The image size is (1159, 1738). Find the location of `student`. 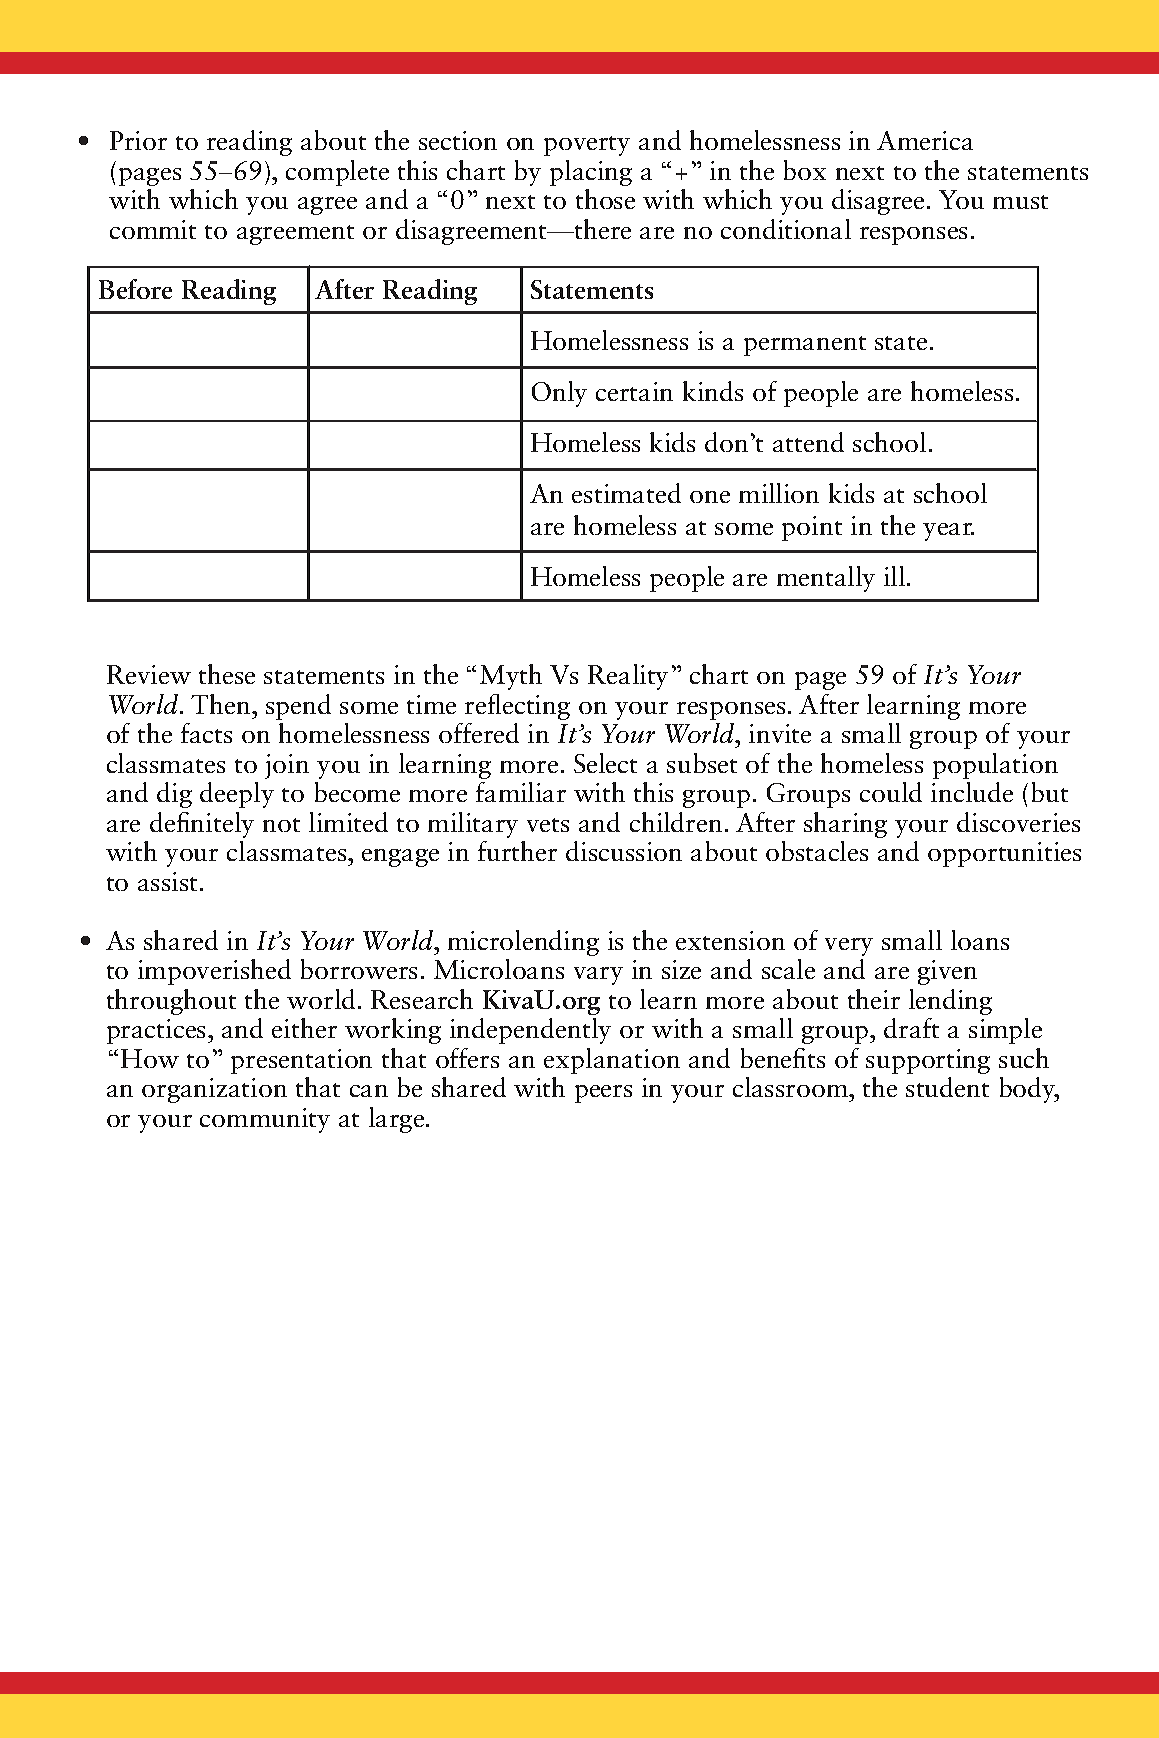

student is located at coordinates (947, 1087).
